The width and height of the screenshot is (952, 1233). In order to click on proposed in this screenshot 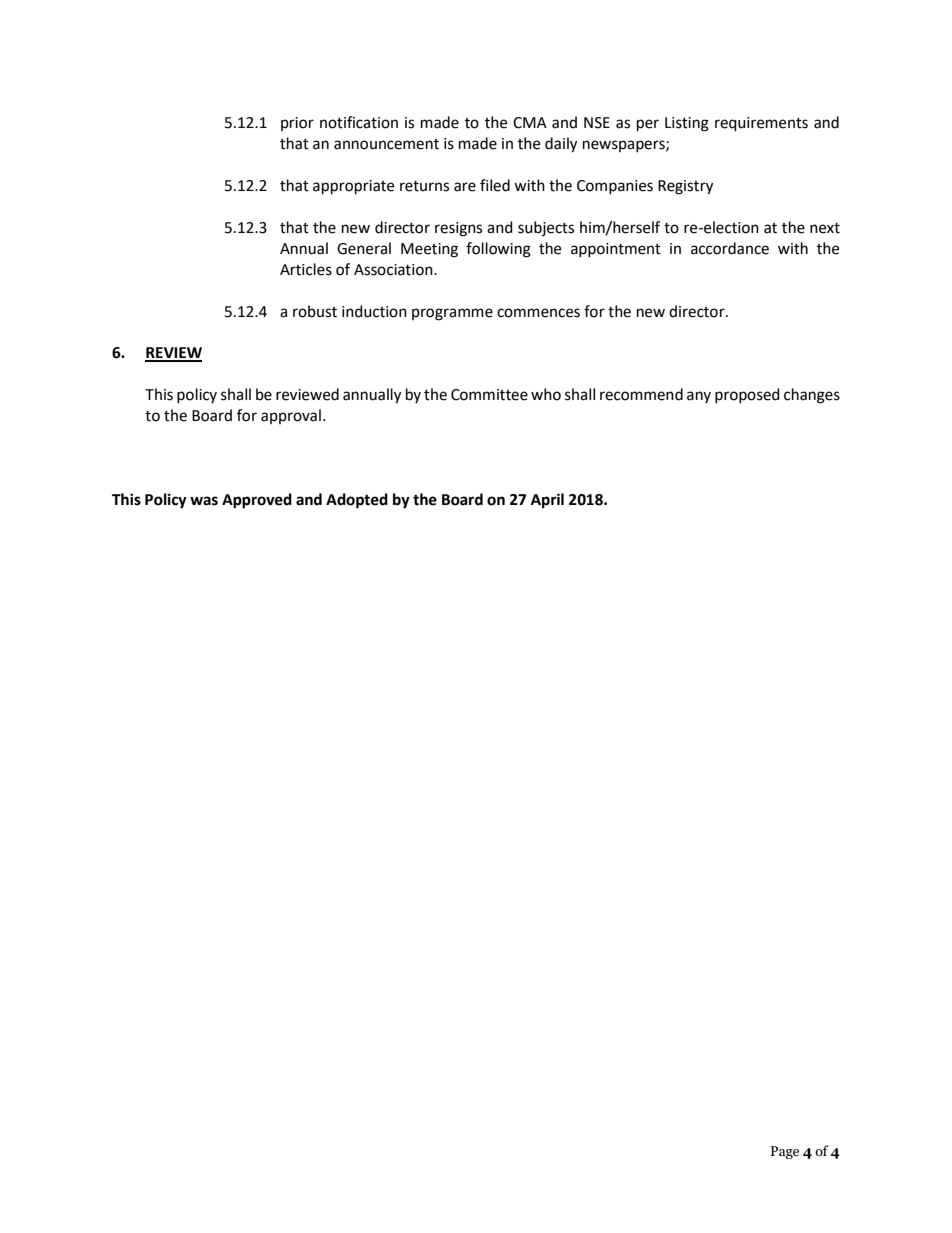, I will do `click(747, 395)`.
